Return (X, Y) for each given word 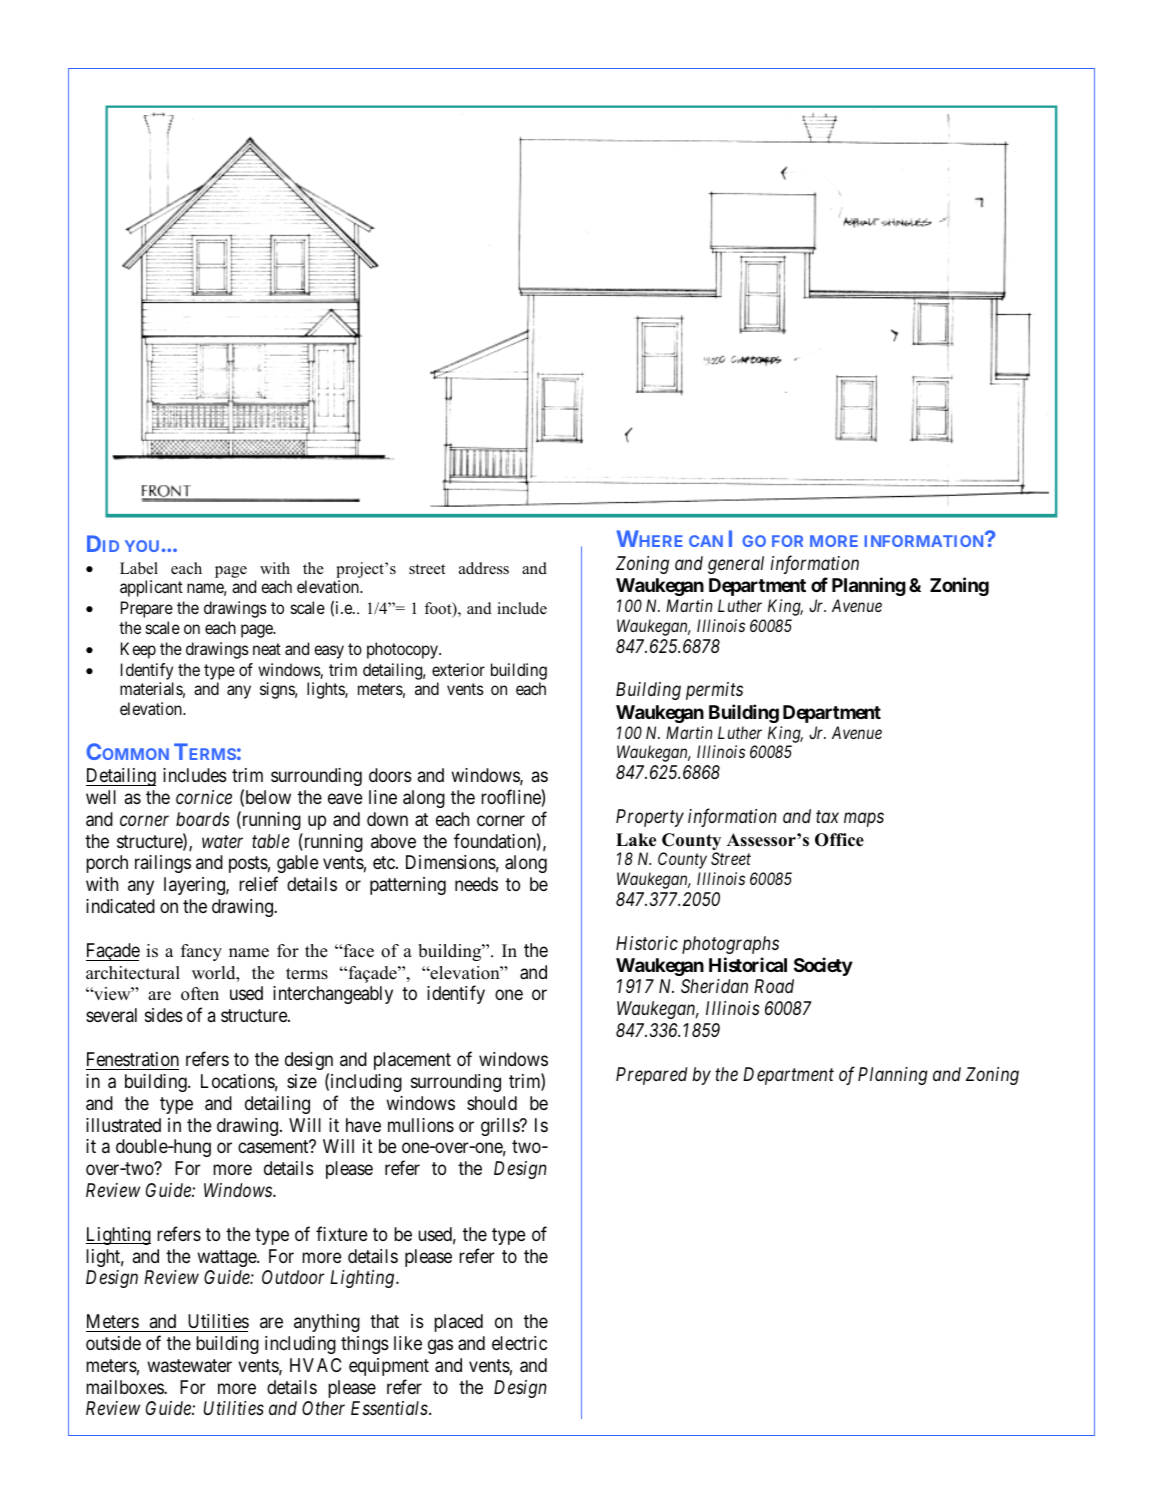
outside (113, 1343)
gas (440, 1346)
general (736, 565)
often (200, 994)
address (484, 568)
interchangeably (333, 995)
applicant (151, 588)
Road (774, 986)
